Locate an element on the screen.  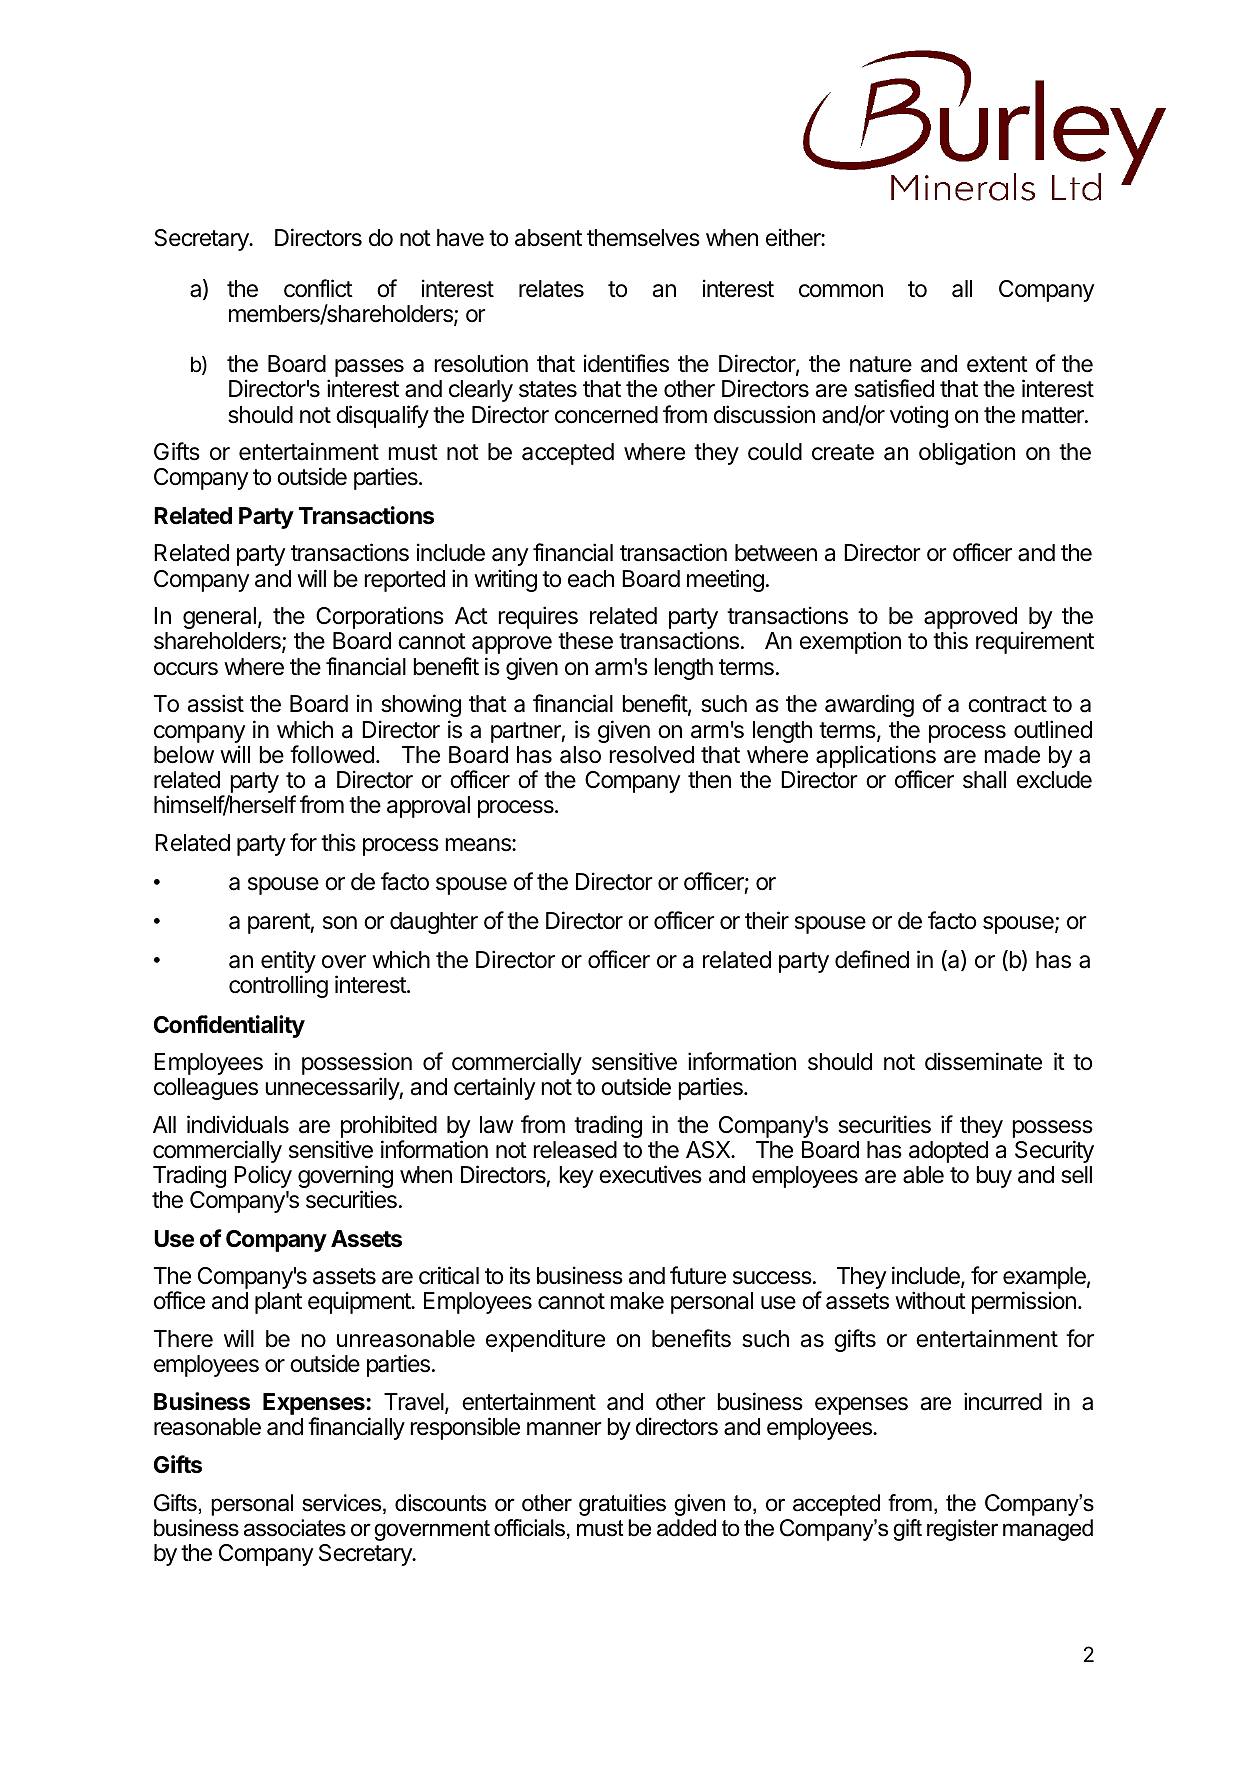
assist is located at coordinates (216, 703).
